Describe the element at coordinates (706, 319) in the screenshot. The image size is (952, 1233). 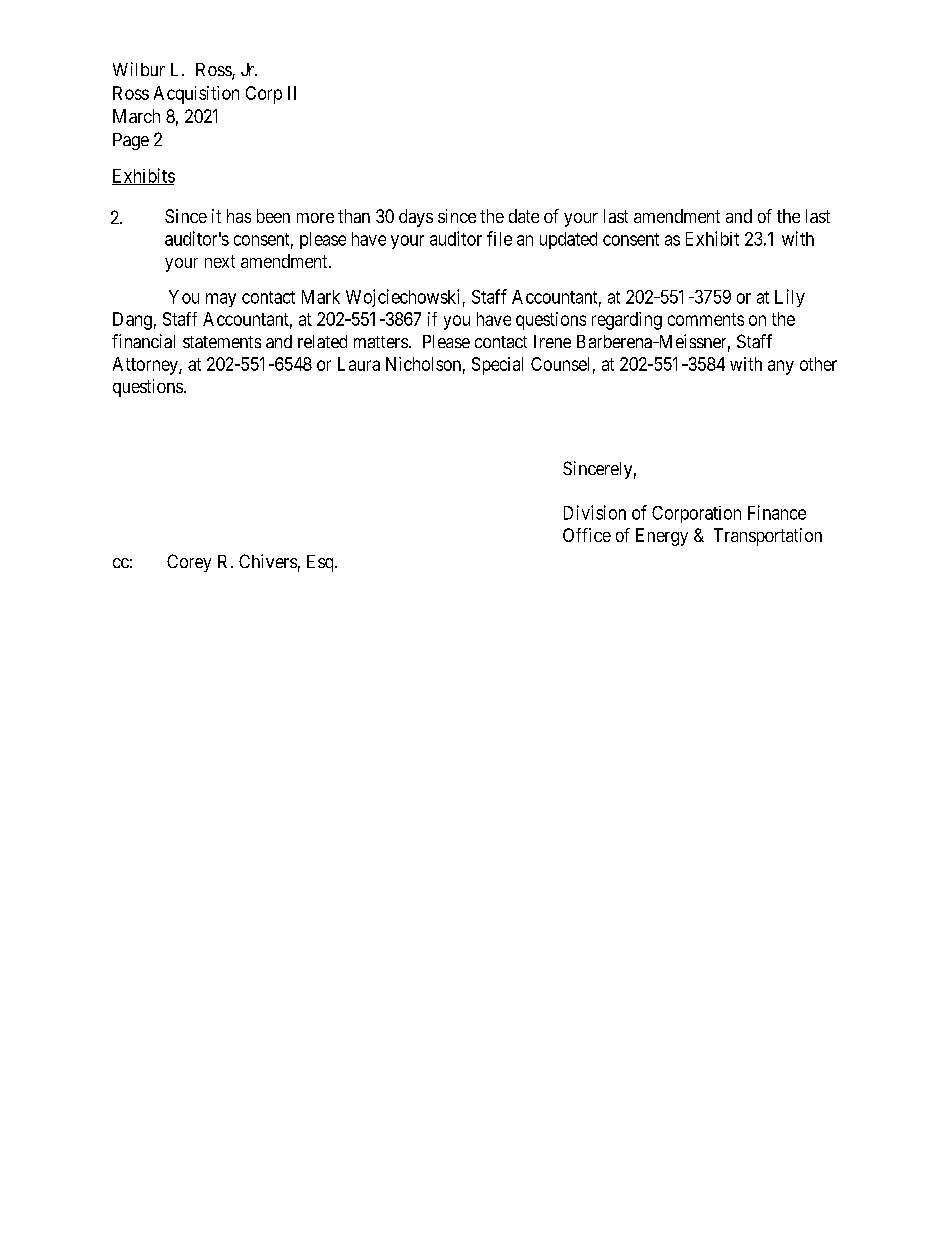
I see `comments` at that location.
